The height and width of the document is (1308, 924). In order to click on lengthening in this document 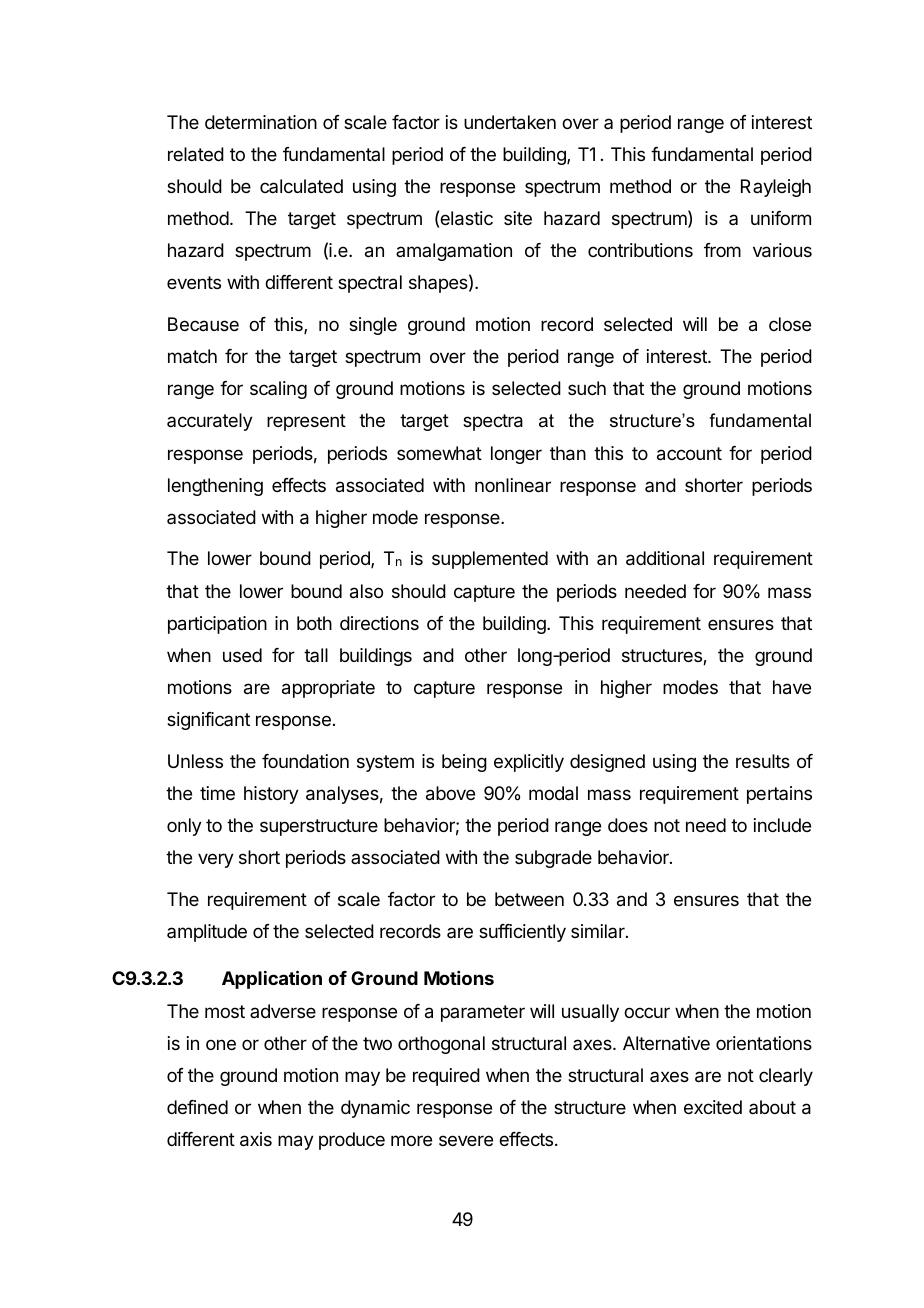, I will do `click(215, 487)`.
